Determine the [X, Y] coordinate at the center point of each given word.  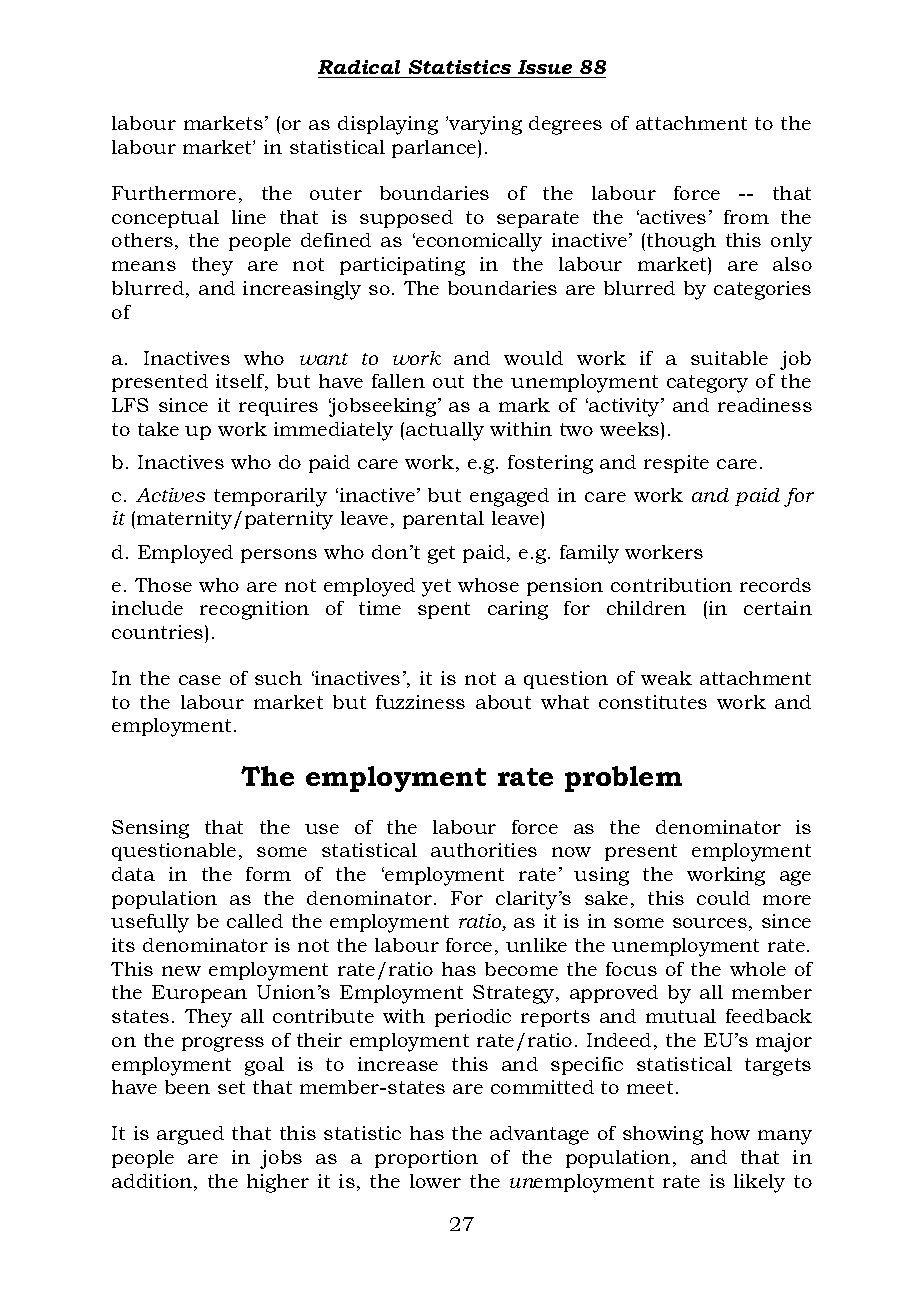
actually [445, 431]
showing [663, 1135]
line [249, 217]
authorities [484, 850]
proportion [426, 1159]
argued [190, 1135]
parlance [435, 149]
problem [623, 779]
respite [676, 464]
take [158, 429]
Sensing [150, 829]
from [746, 217]
